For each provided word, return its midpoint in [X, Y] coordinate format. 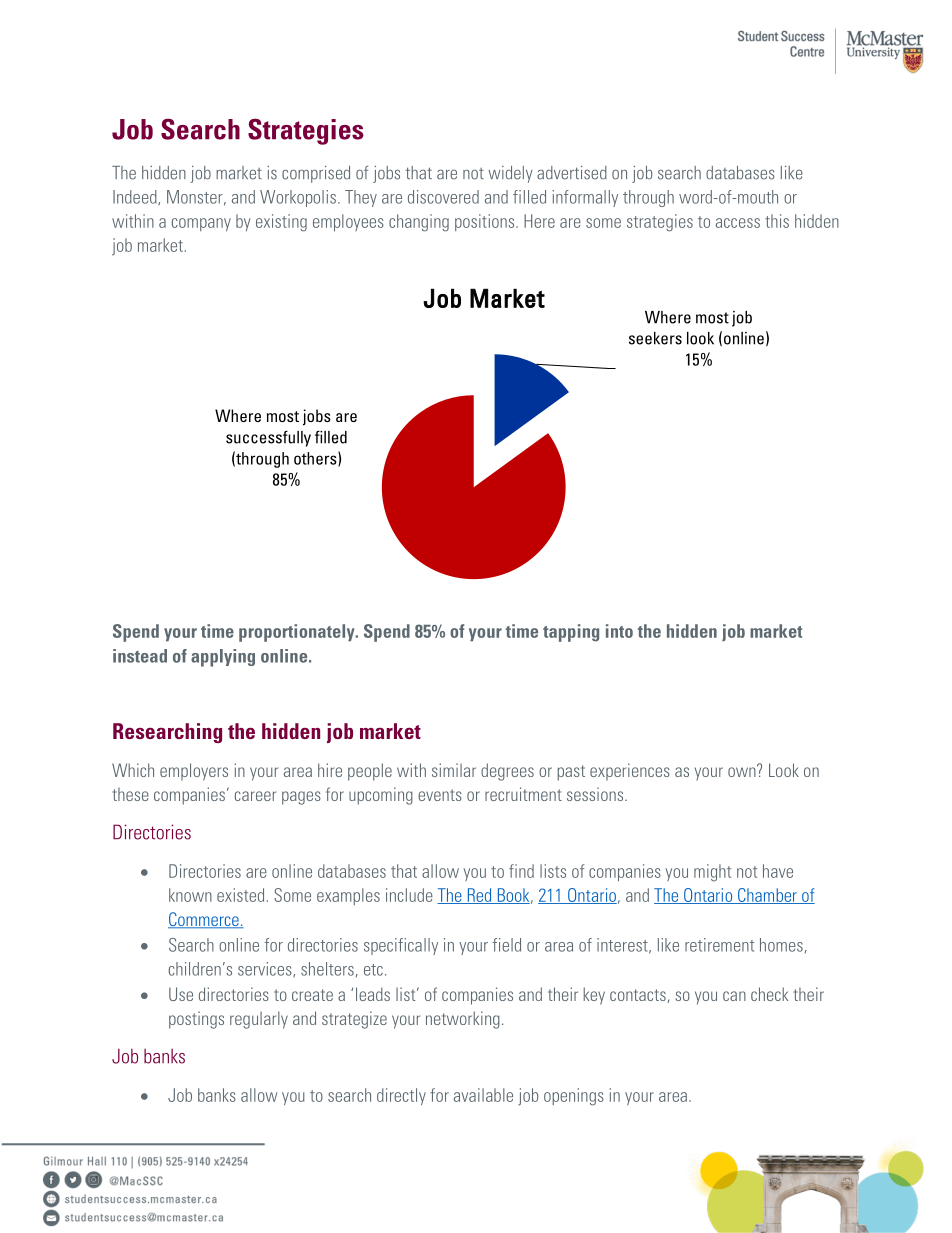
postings [196, 1020]
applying [223, 658]
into [619, 631]
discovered [443, 197]
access [738, 223]
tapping [571, 633]
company [201, 224]
